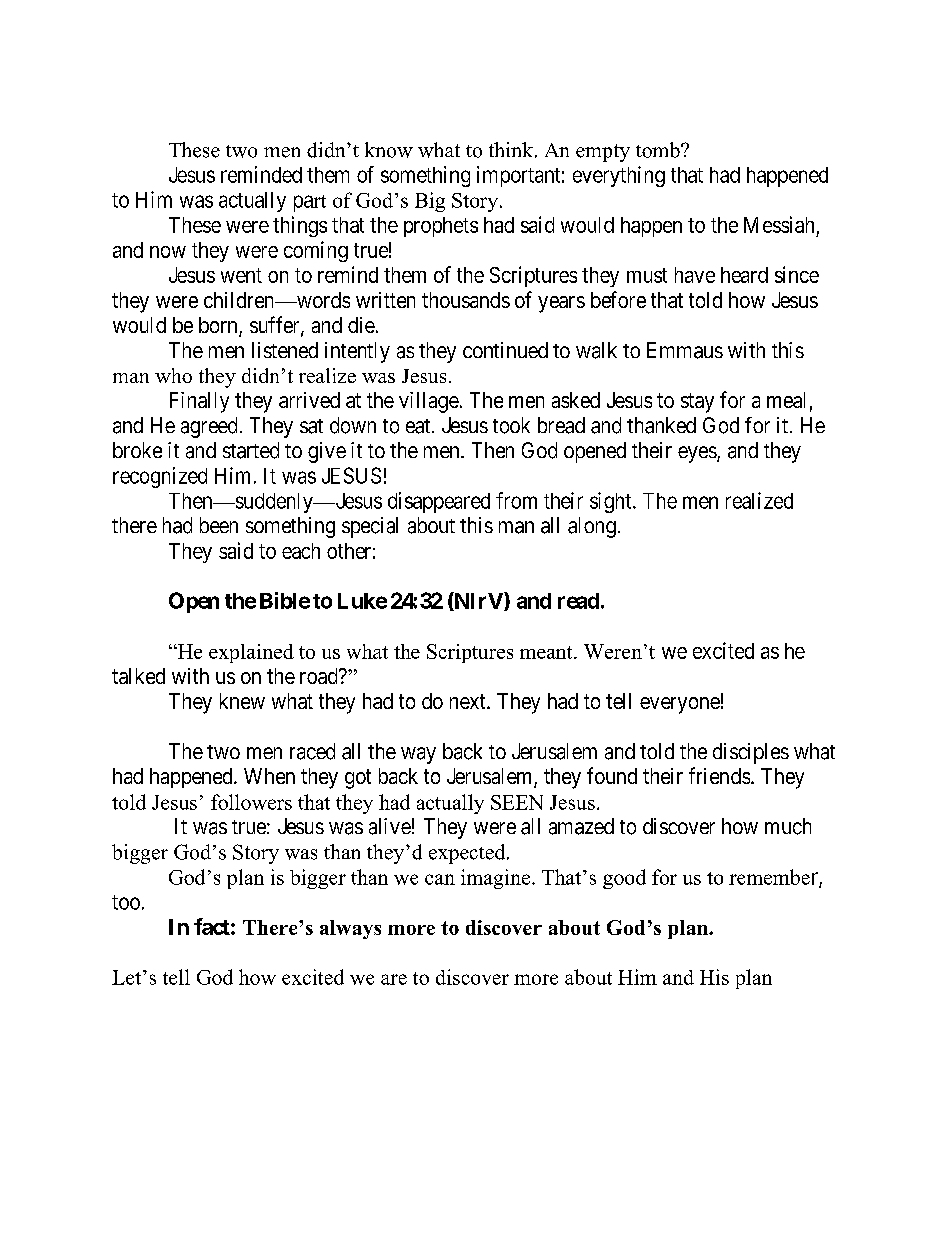  Describe the element at coordinates (440, 879) in the screenshot. I see `can` at that location.
